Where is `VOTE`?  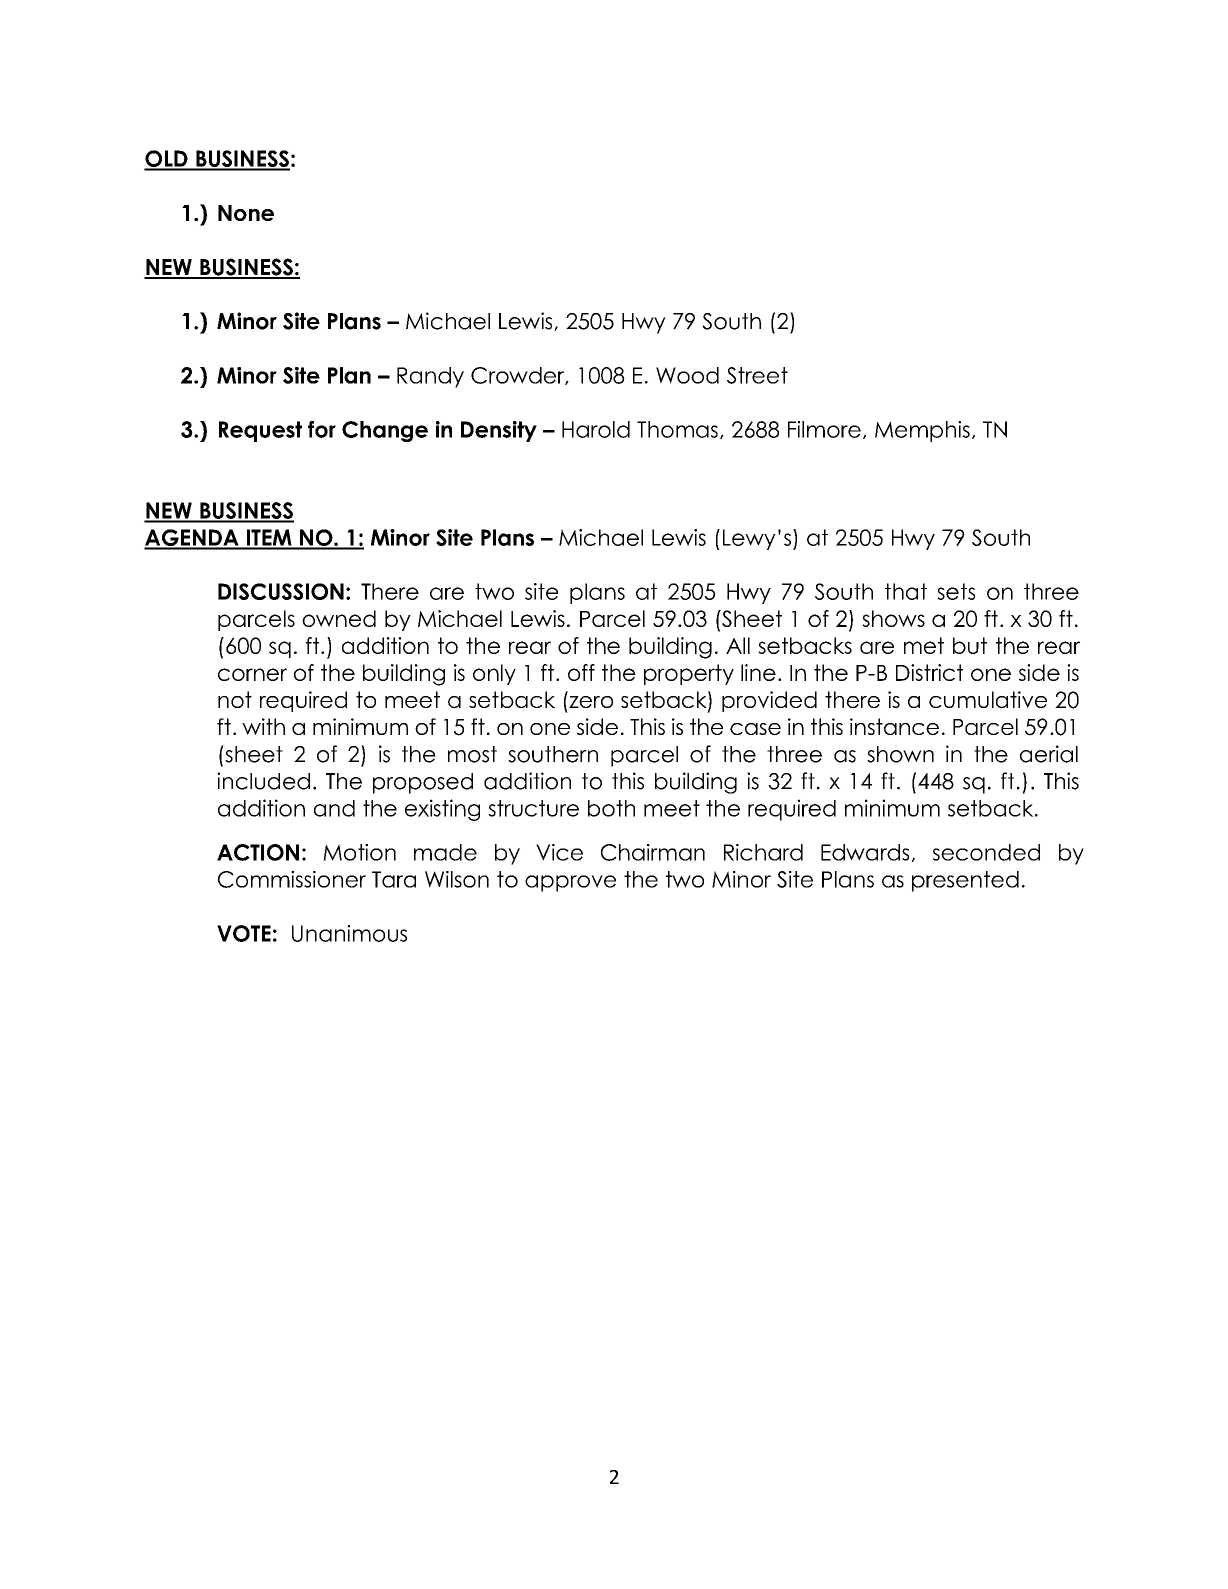 VOTE is located at coordinates (244, 933).
